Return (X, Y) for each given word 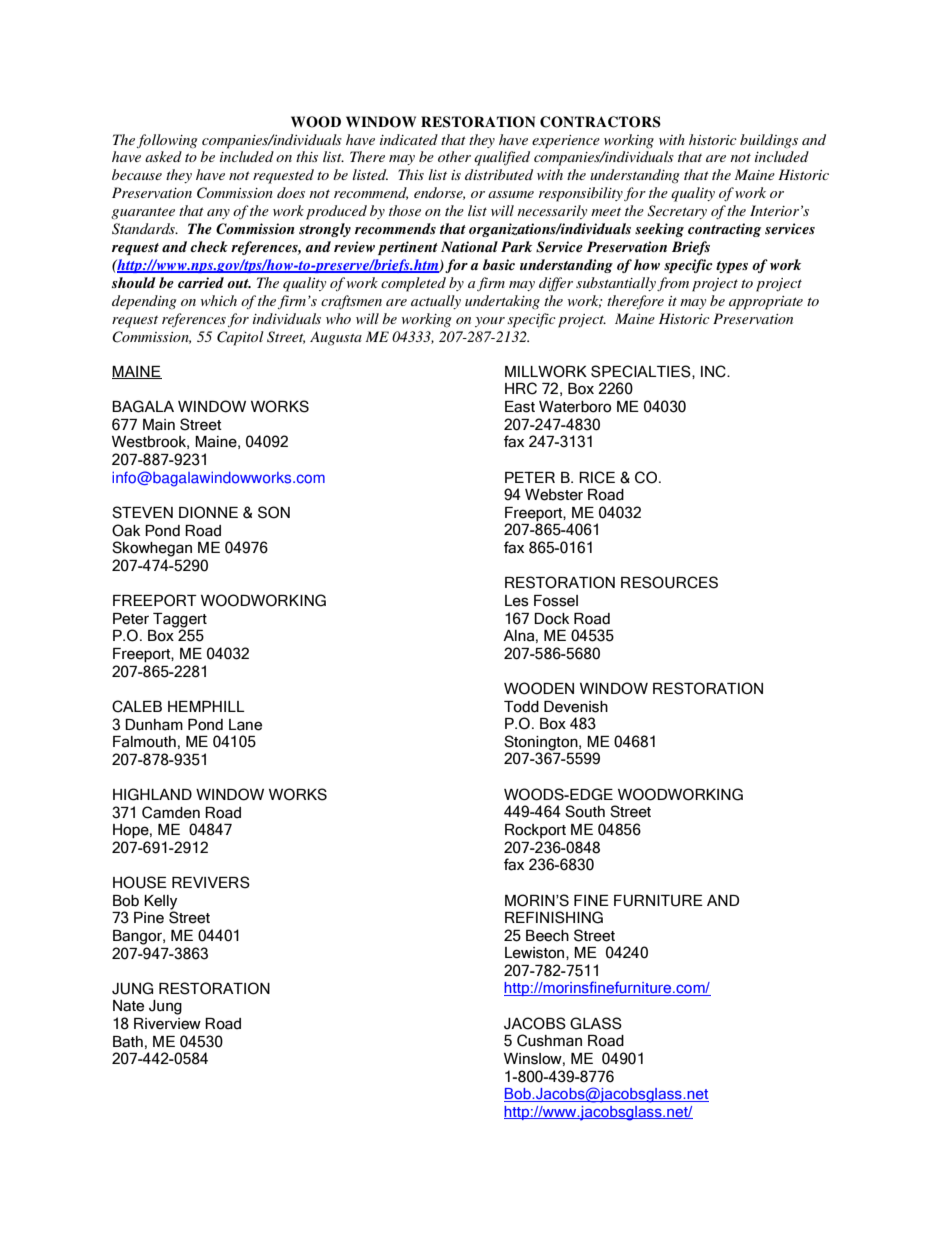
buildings (769, 141)
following (167, 141)
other (454, 156)
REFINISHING (554, 917)
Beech (547, 936)
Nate (128, 1006)
